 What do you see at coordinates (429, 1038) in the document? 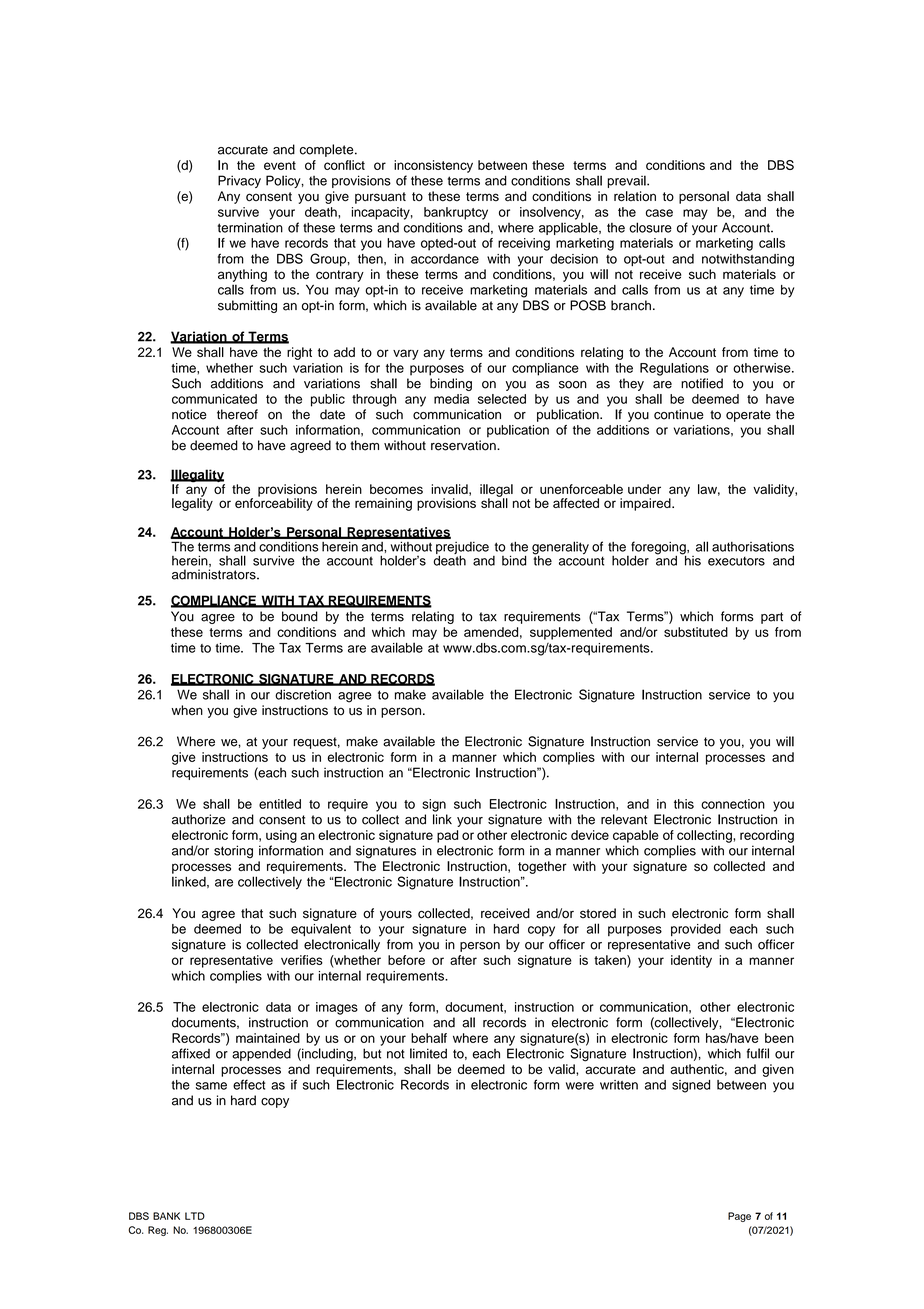
I see `behalf` at bounding box center [429, 1038].
